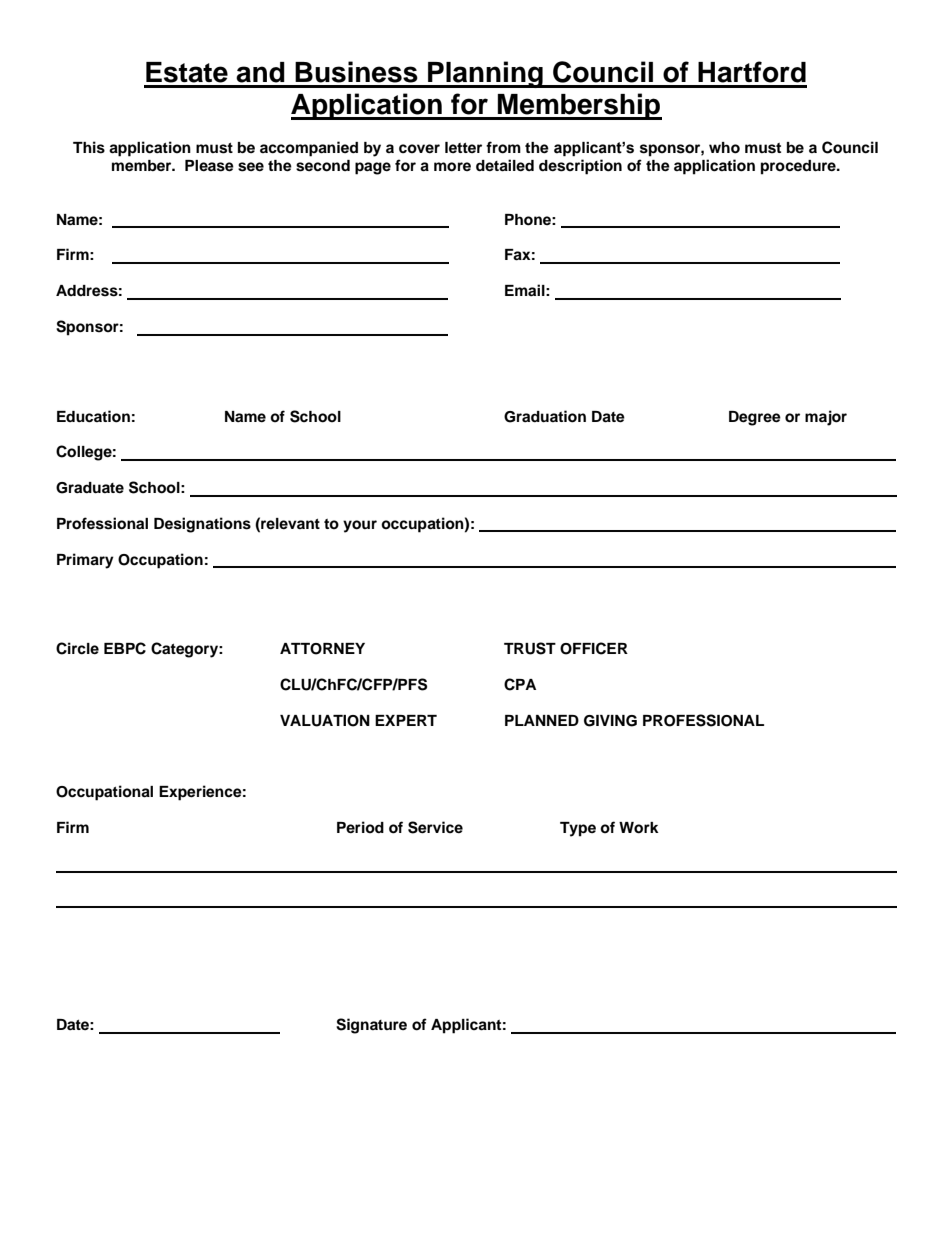 The height and width of the document is (1233, 952). I want to click on VALUATION, so click(325, 721).
